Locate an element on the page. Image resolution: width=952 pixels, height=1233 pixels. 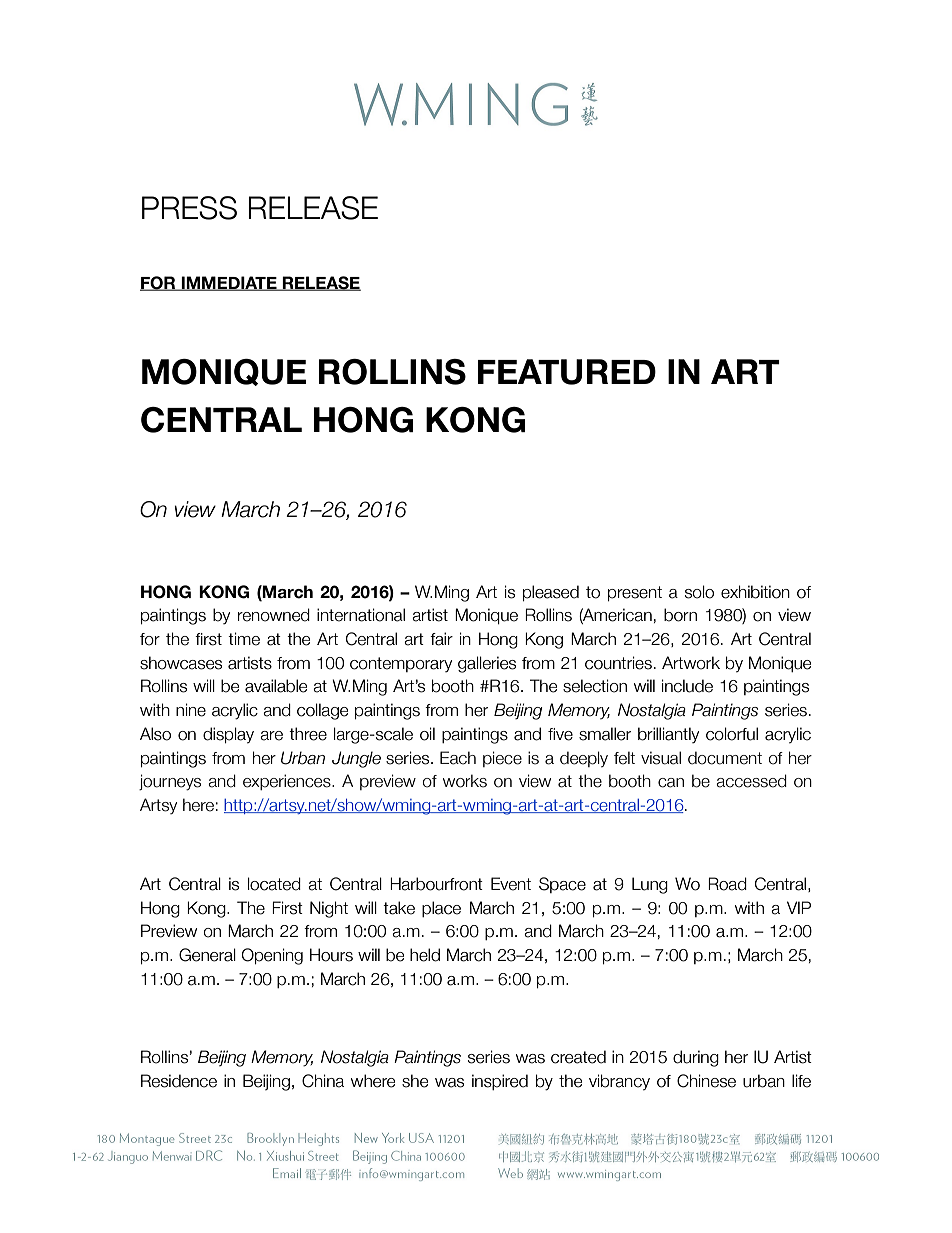
Event is located at coordinates (511, 884).
